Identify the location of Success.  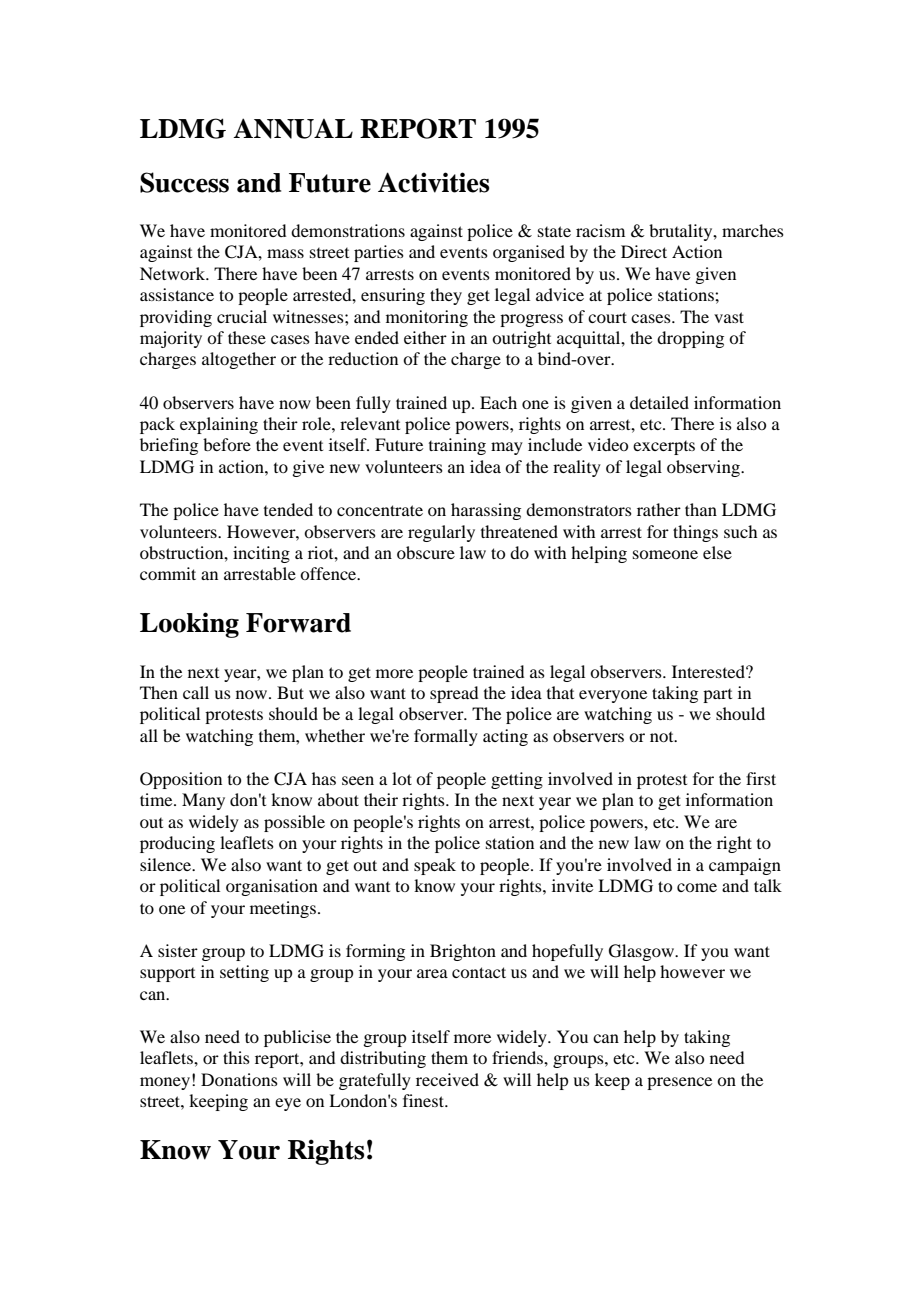
(184, 182).
